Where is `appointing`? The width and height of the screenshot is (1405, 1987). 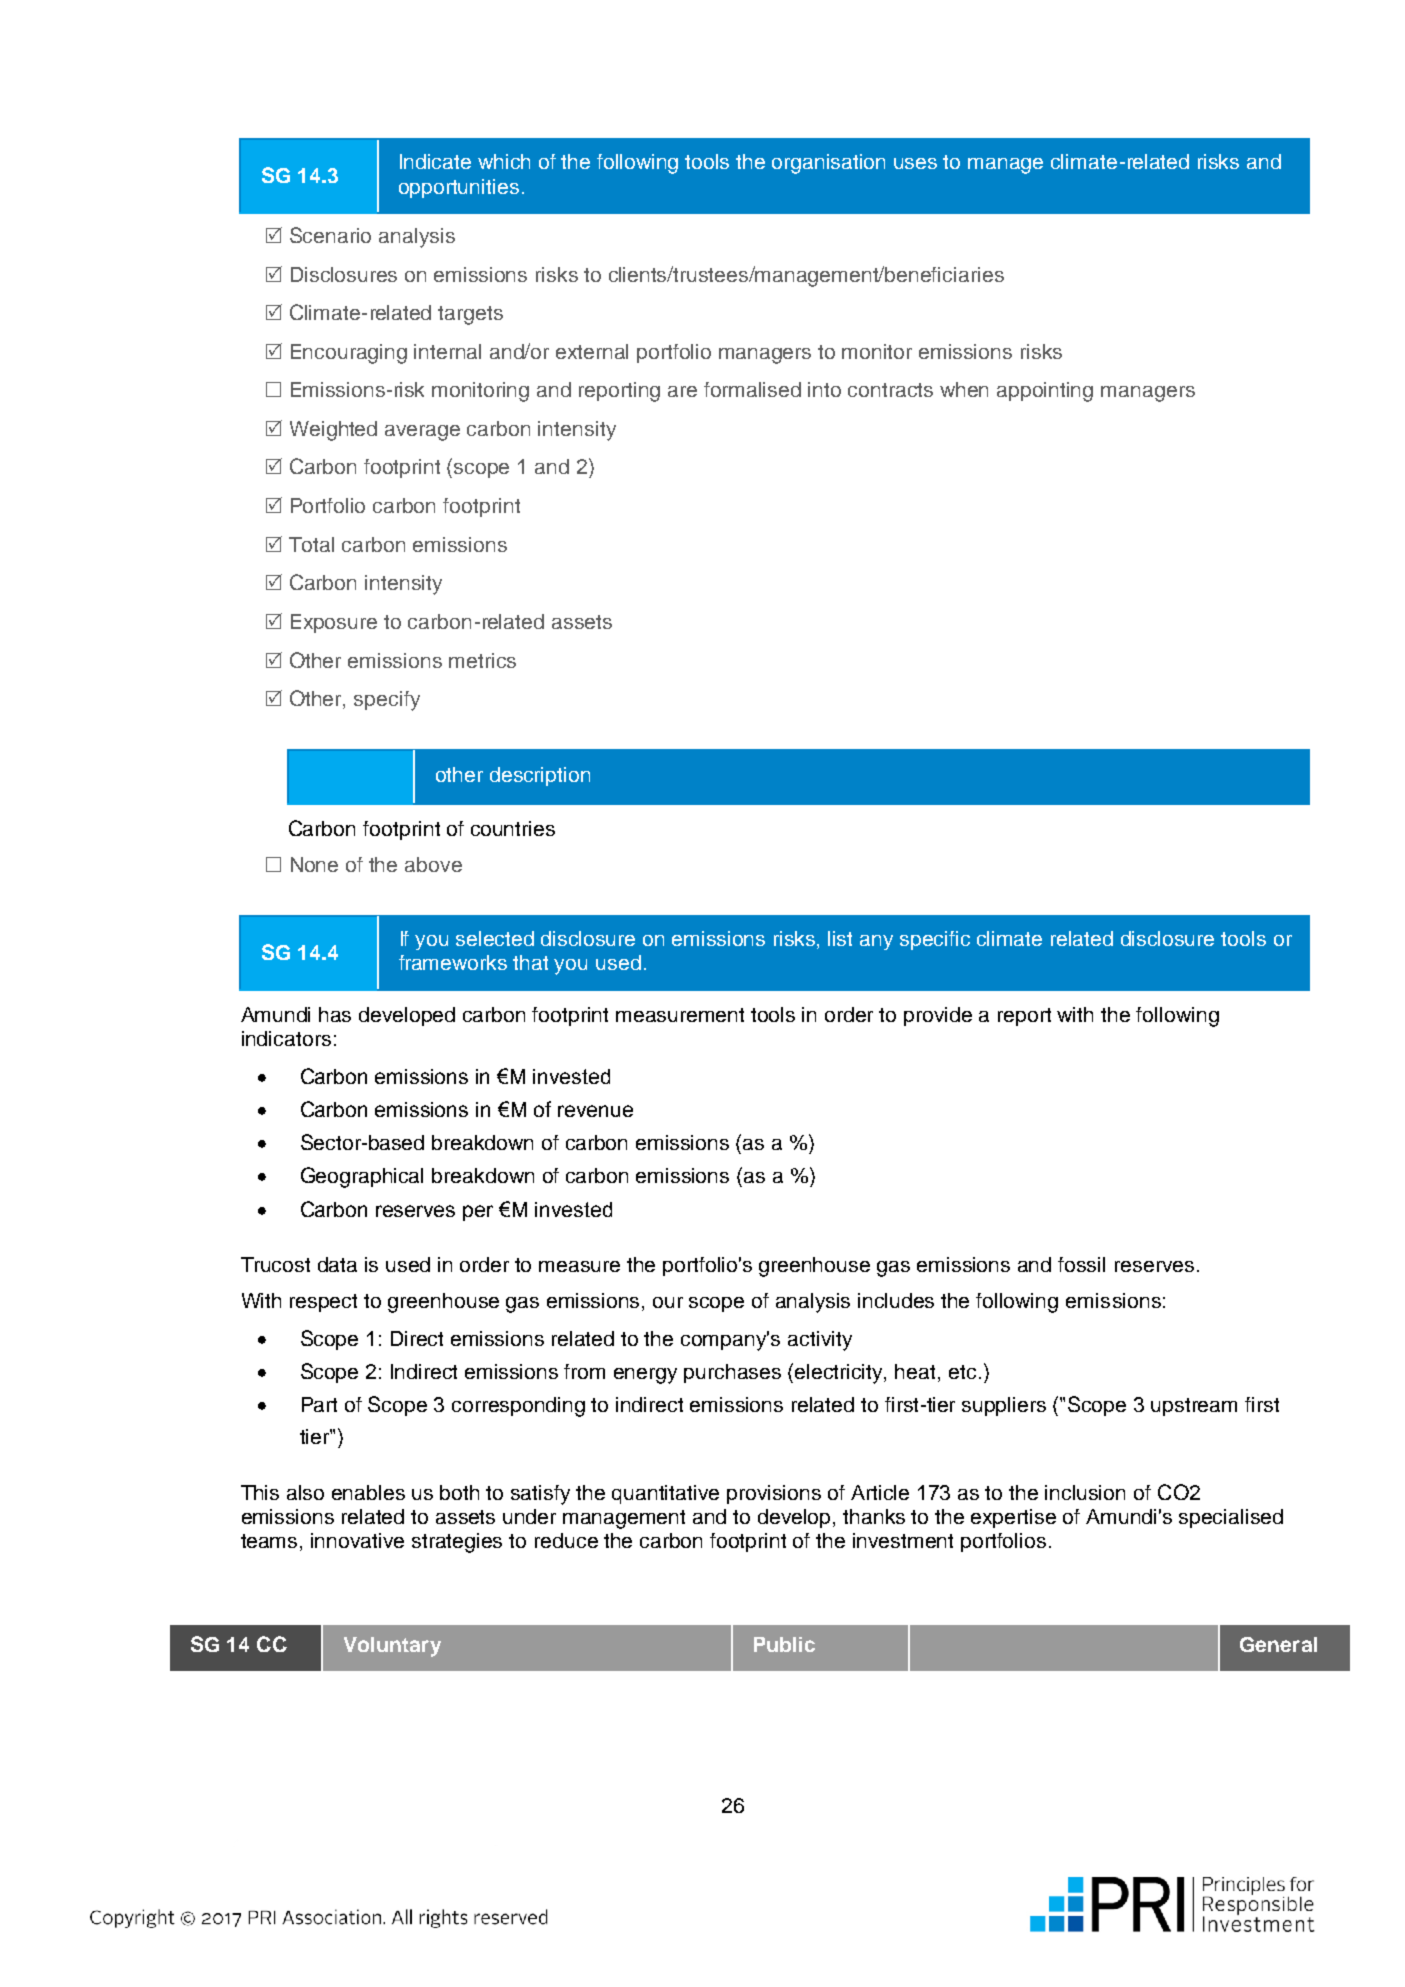 appointing is located at coordinates (1045, 392).
